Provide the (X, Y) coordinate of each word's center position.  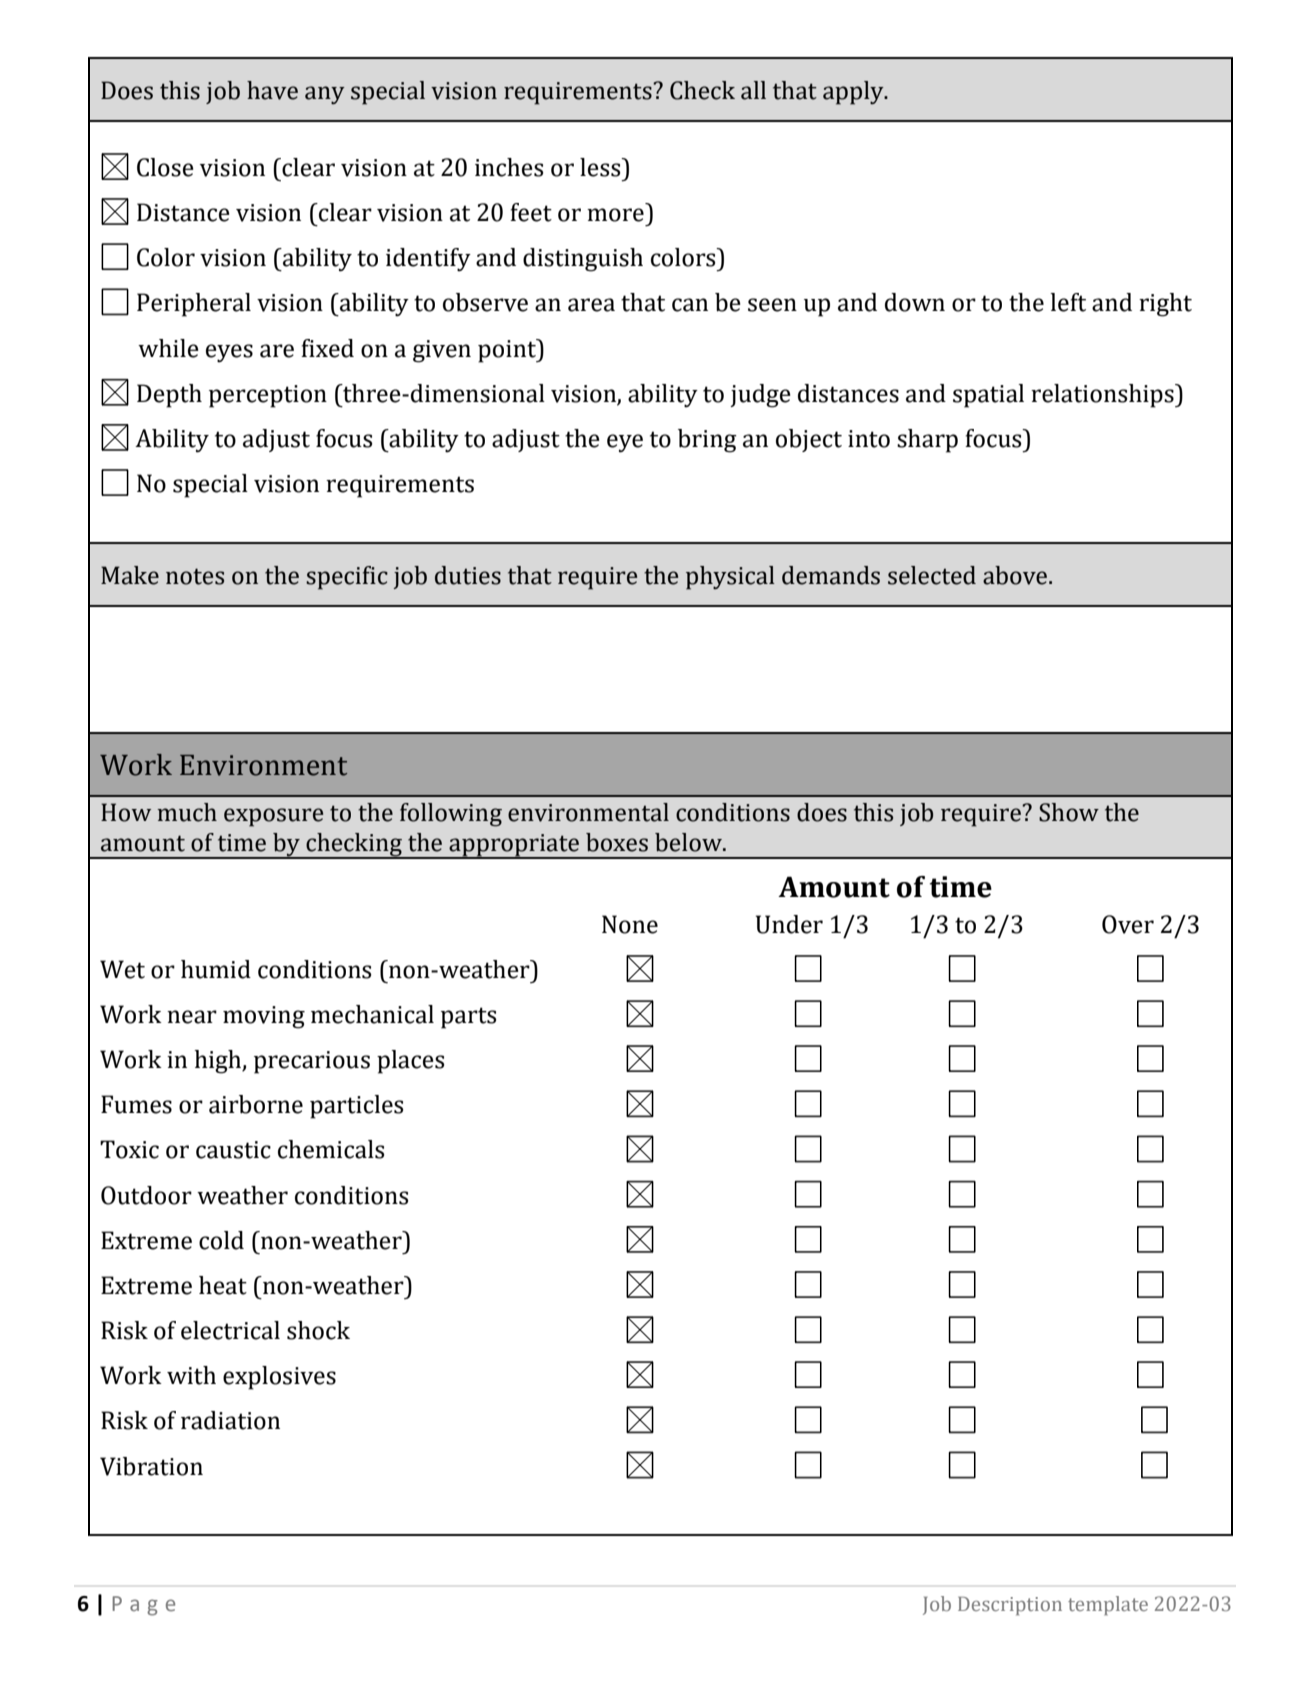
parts (468, 1018)
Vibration (151, 1466)
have (272, 90)
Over (1128, 924)
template (1108, 1605)
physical (730, 578)
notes (195, 576)
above (1015, 575)
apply (854, 93)
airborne (256, 1104)
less (601, 167)
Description (1010, 1606)
